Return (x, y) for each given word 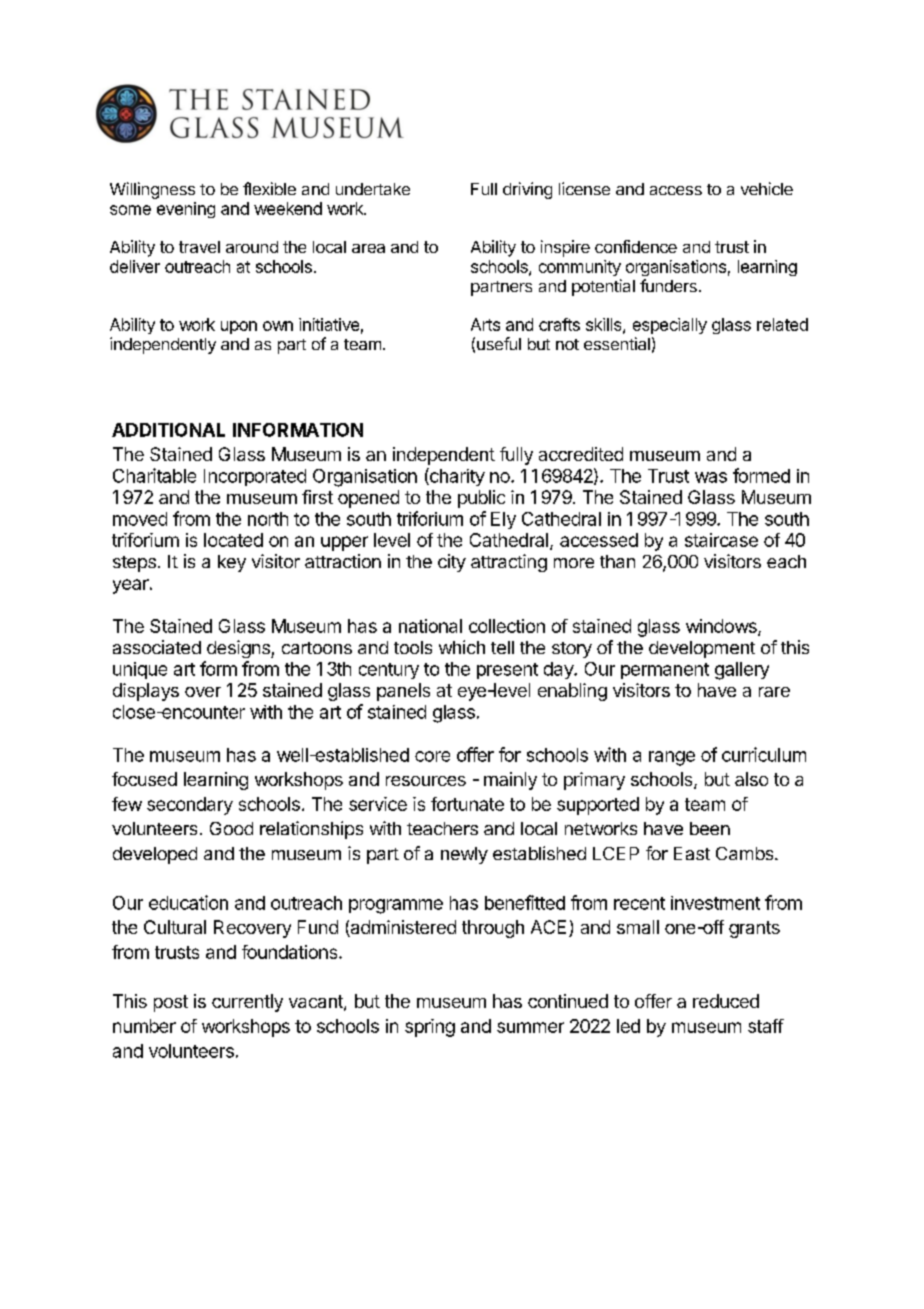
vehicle (767, 188)
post (171, 1003)
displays (146, 692)
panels (403, 692)
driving (527, 190)
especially (670, 326)
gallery (742, 671)
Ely (503, 520)
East (692, 853)
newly (464, 855)
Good (231, 828)
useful (499, 343)
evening (186, 210)
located (233, 540)
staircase (721, 540)
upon (239, 327)
